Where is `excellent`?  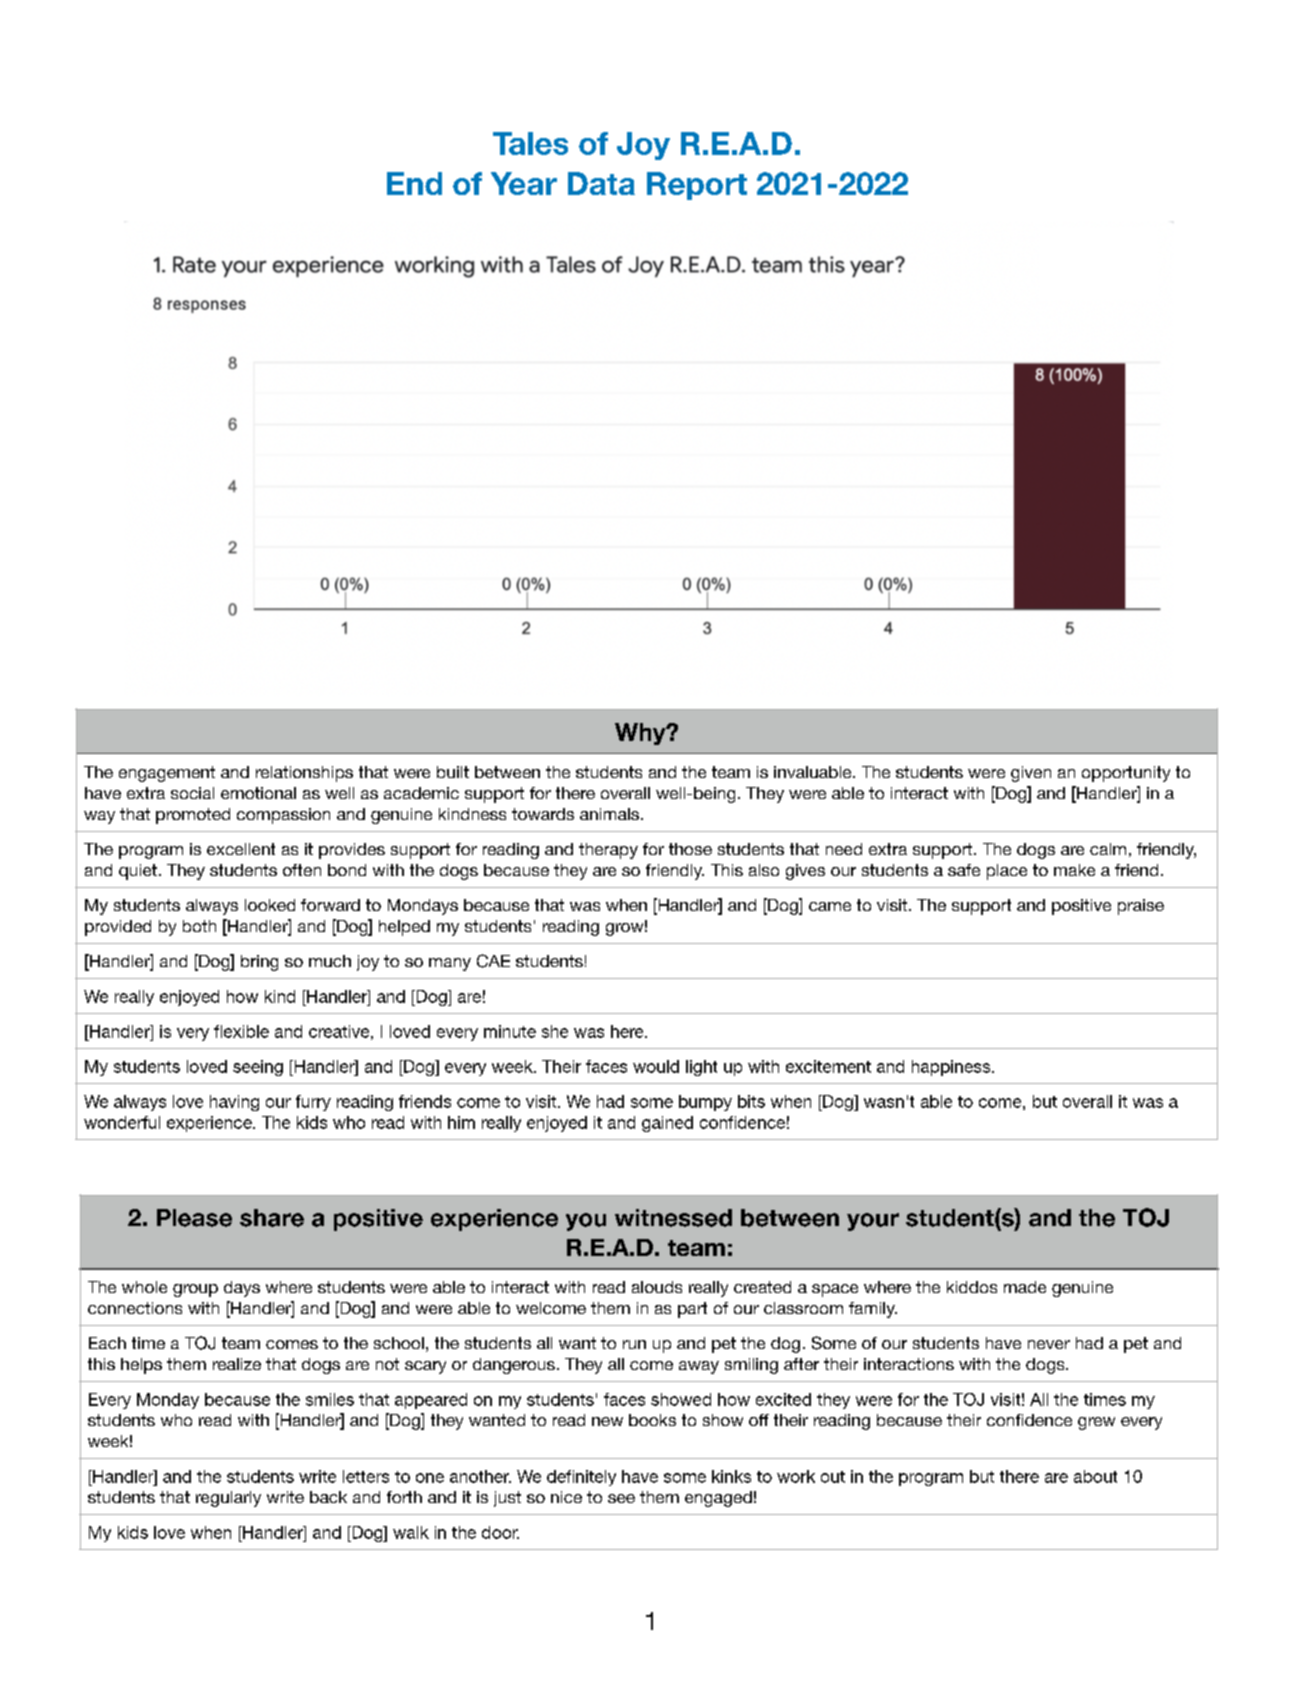
excellent is located at coordinates (241, 849).
